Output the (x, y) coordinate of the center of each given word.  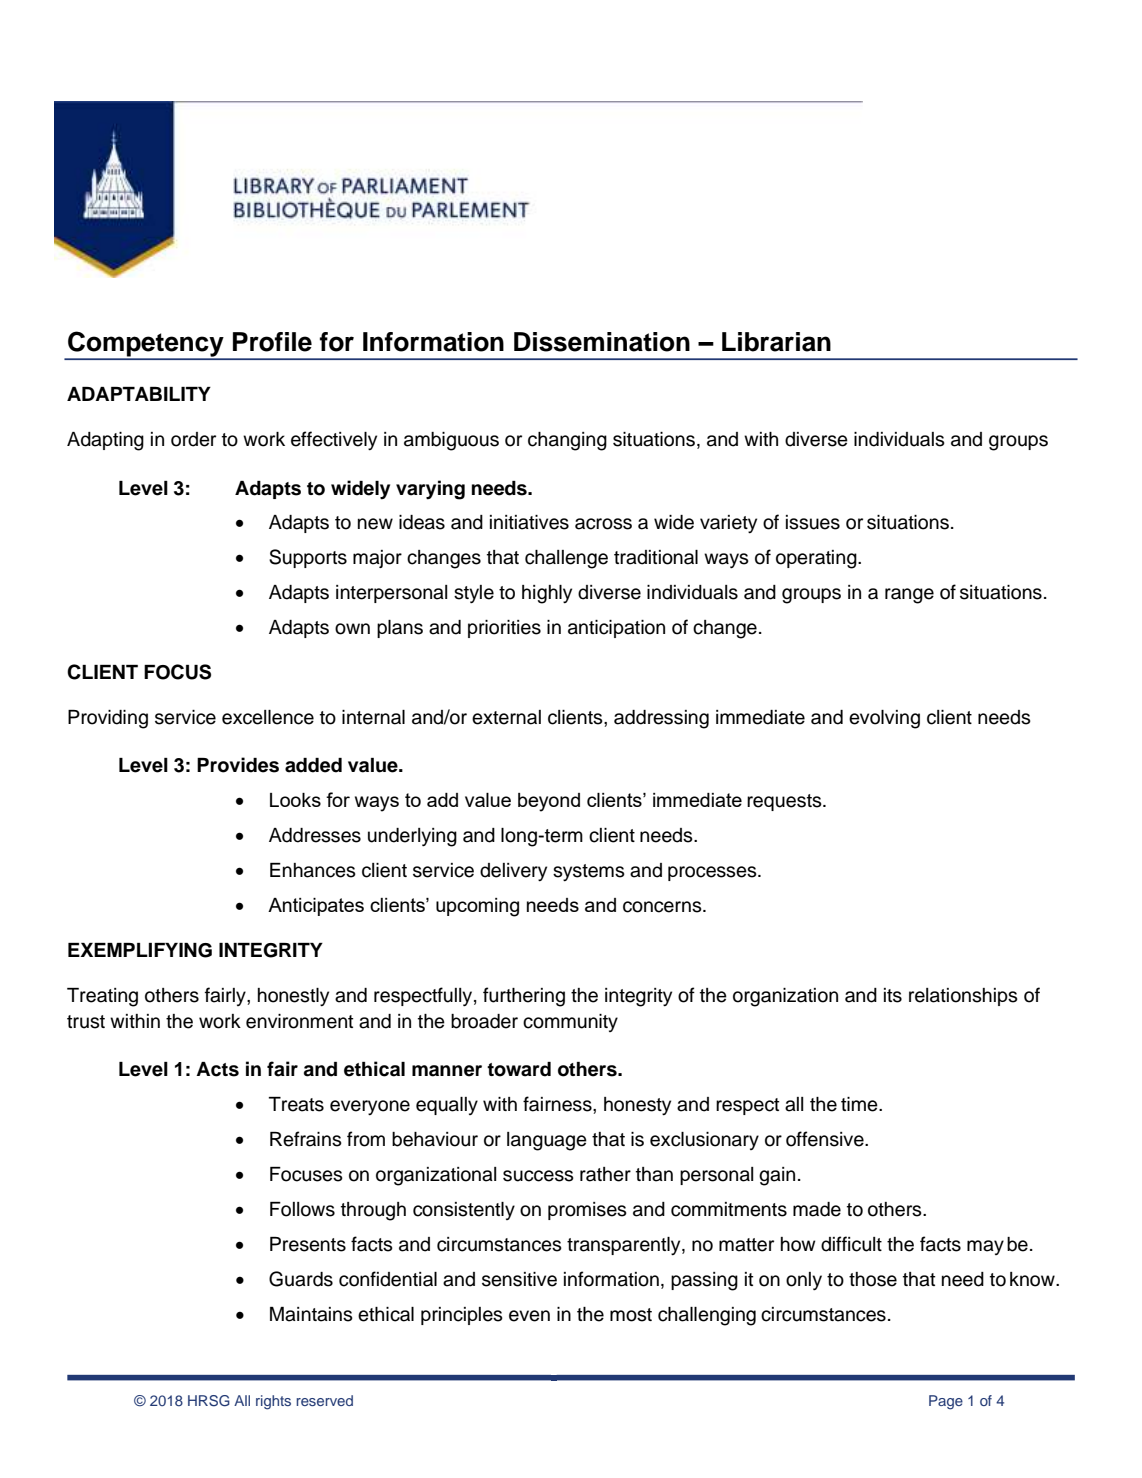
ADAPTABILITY (139, 394)
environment (299, 1021)
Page (946, 1402)
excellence (268, 717)
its (893, 995)
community (570, 1023)
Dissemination (602, 342)
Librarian (776, 342)
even (529, 1316)
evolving (884, 719)
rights (273, 1402)
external (506, 717)
